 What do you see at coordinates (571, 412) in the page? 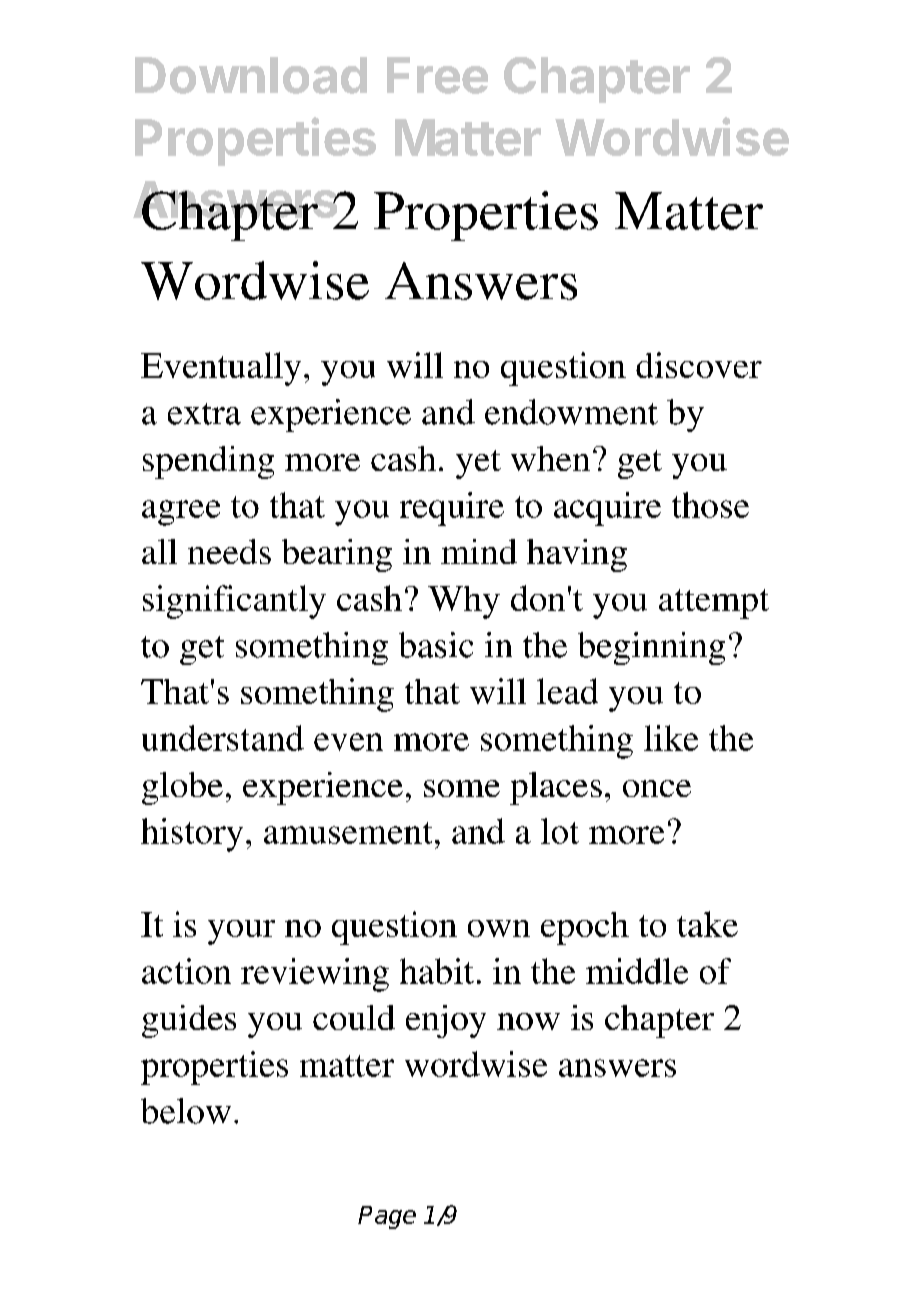
I see `endowment` at bounding box center [571, 412].
